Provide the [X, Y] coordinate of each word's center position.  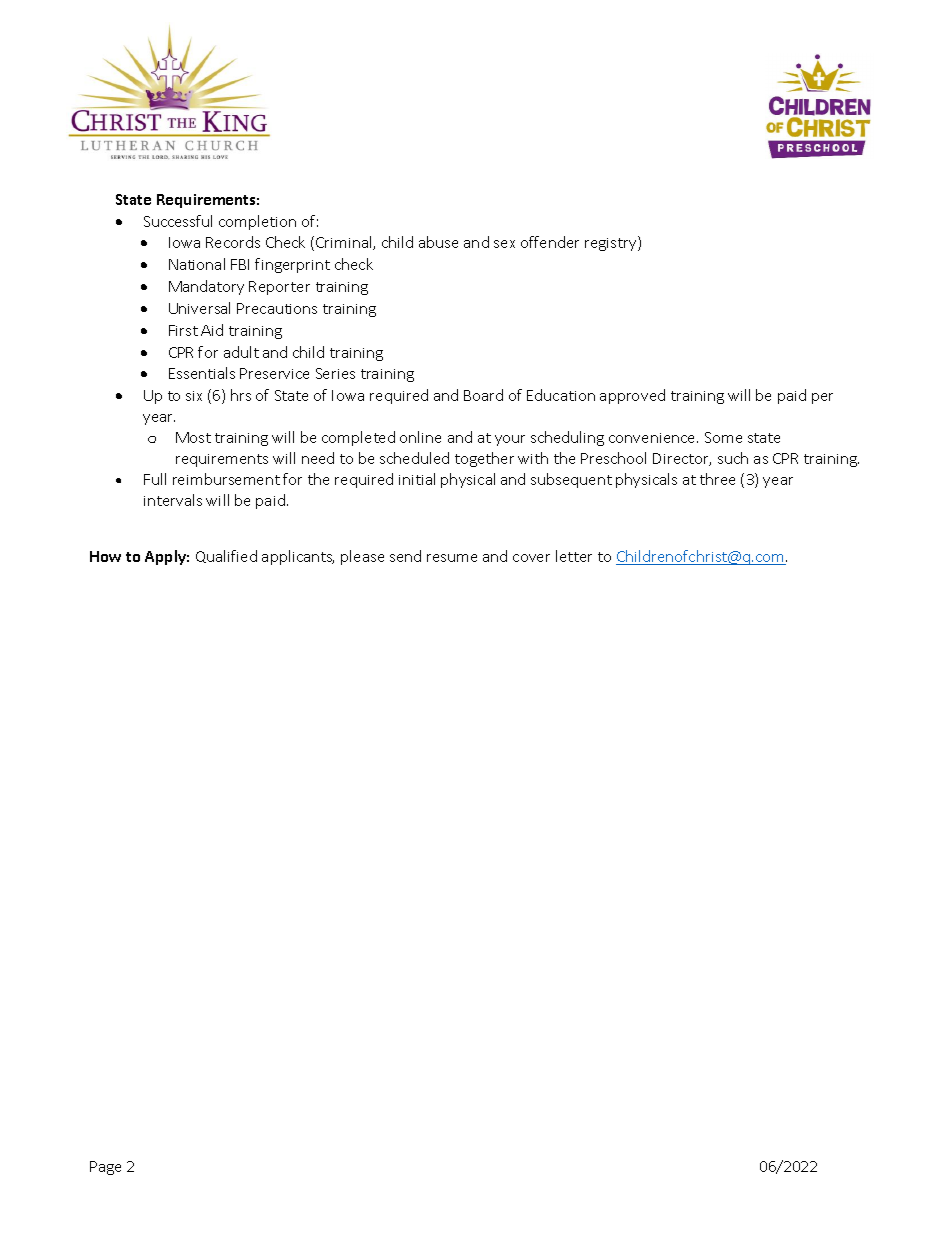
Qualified [226, 556]
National [197, 264]
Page [105, 1168]
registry [612, 243]
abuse [438, 242]
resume [452, 558]
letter [574, 556]
